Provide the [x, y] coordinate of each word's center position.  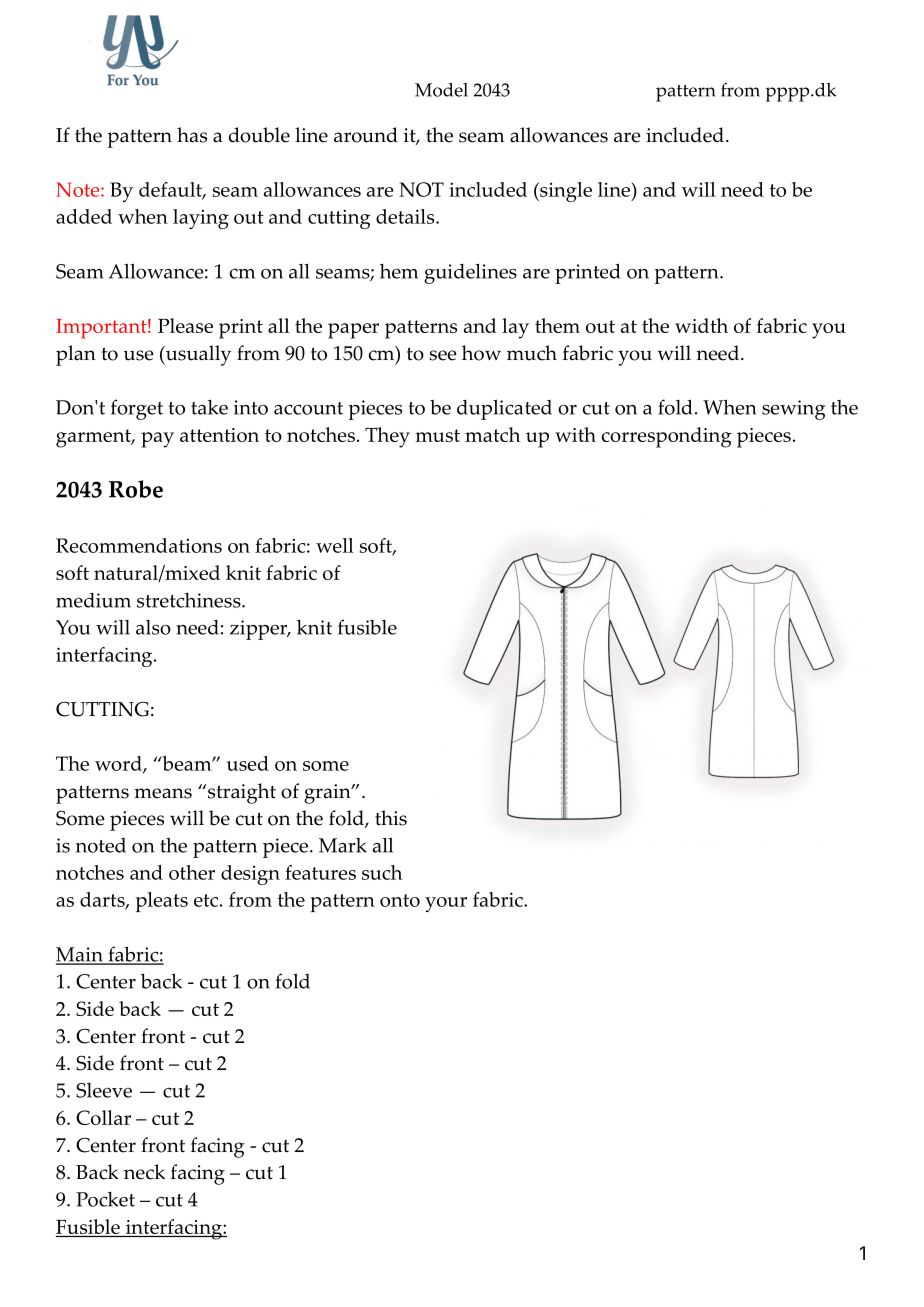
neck [144, 1172]
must [437, 435]
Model [441, 90]
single [565, 192]
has [192, 135]
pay [157, 440]
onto [400, 900]
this [391, 818]
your [446, 904]
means [163, 793]
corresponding [666, 437]
